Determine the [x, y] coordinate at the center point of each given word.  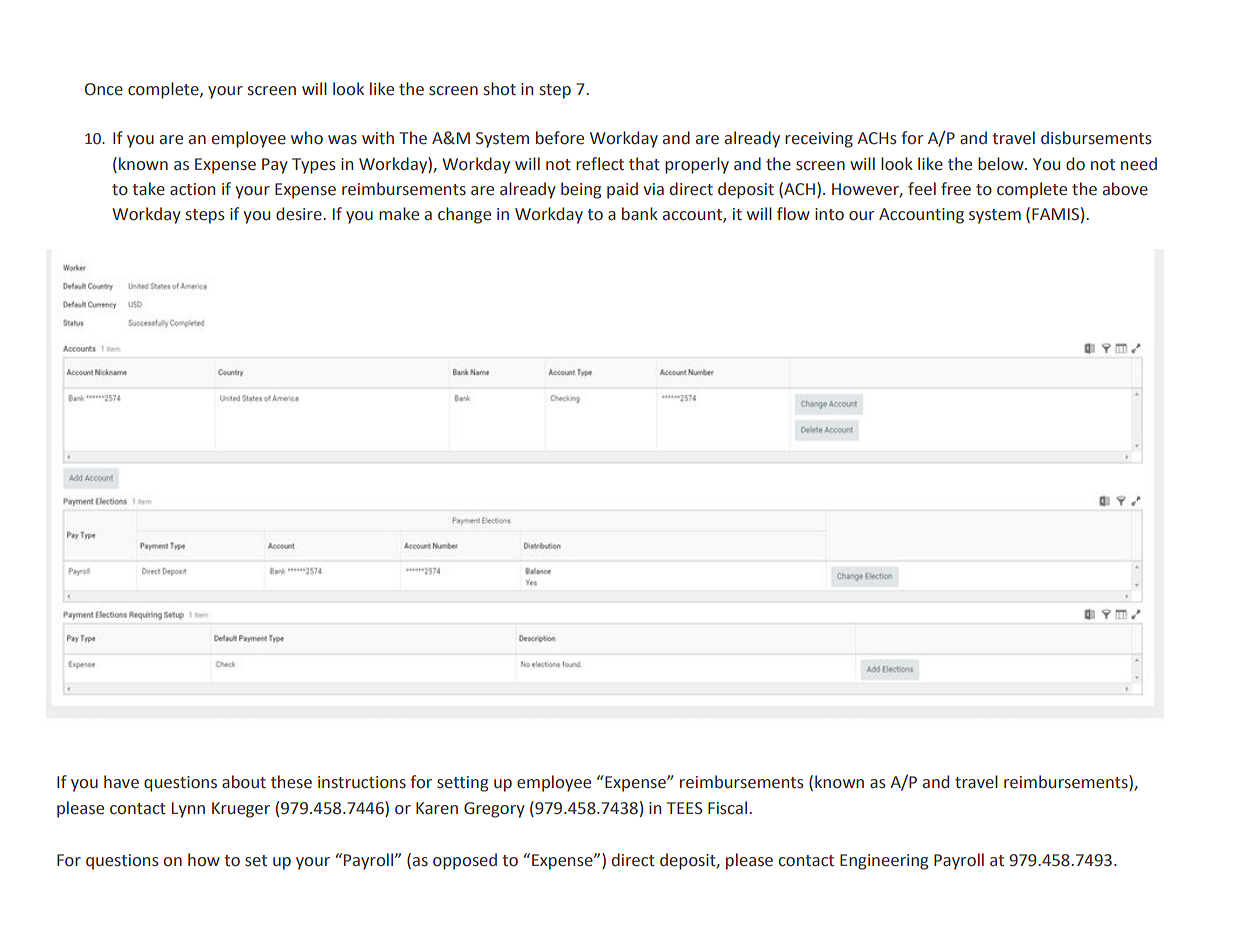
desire [300, 214]
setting [462, 784]
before [560, 138]
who [307, 138]
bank [640, 214]
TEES [685, 808]
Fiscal [727, 808]
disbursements [1096, 138]
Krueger [241, 810]
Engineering [884, 862]
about [244, 782]
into [829, 214]
